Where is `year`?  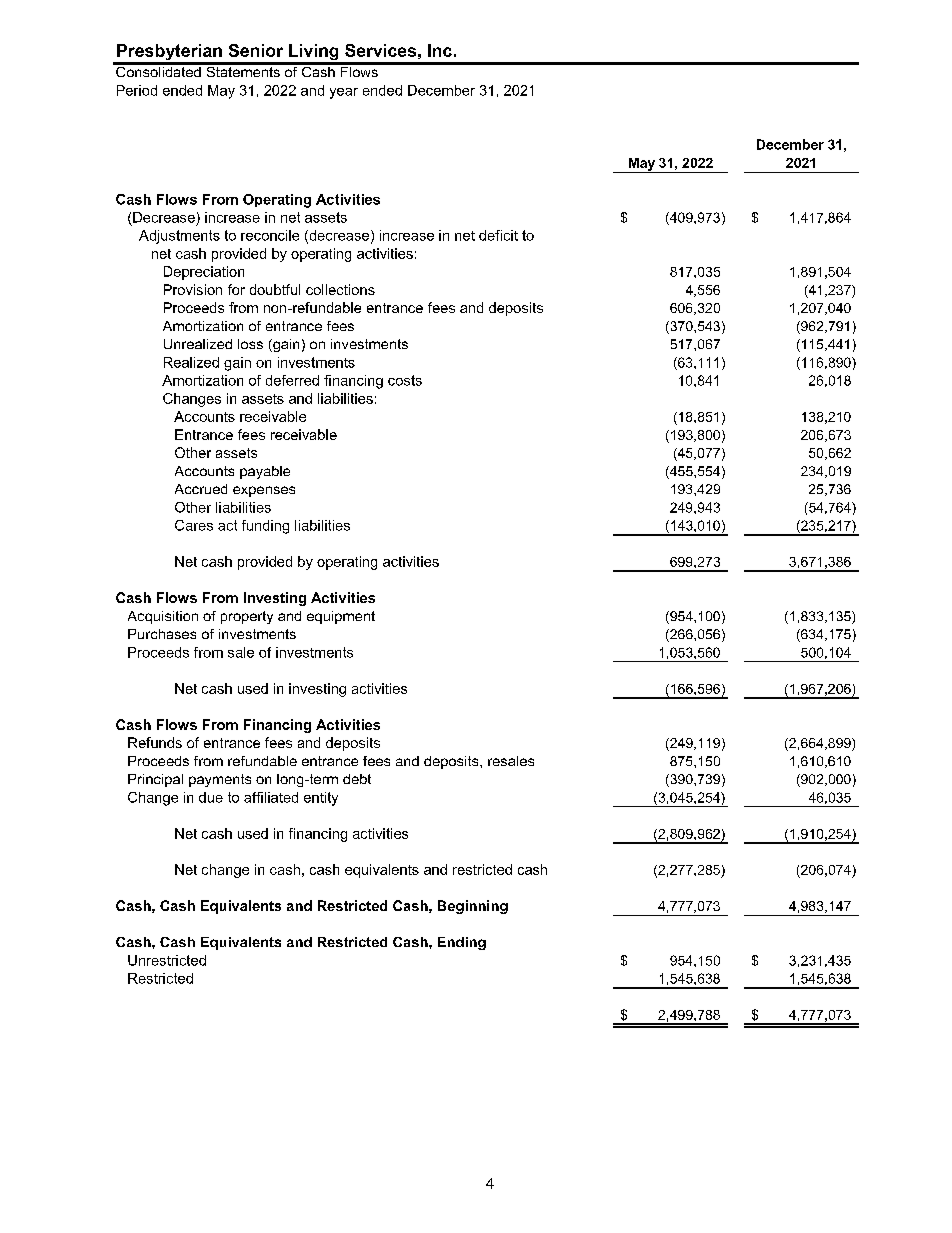 year is located at coordinates (344, 93).
